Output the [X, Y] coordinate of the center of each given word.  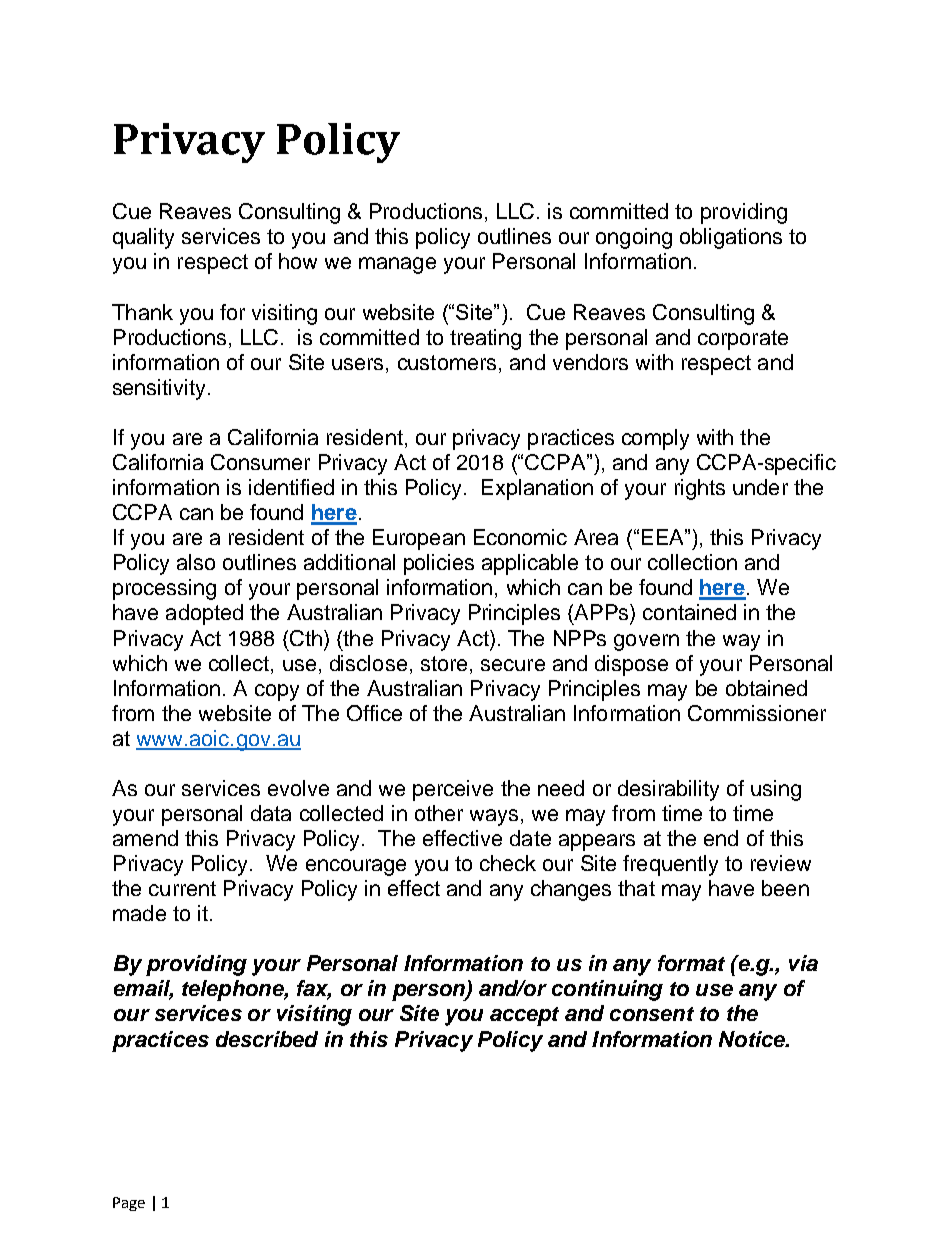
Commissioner [757, 713]
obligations [731, 238]
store [444, 663]
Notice [753, 1039]
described [267, 1039]
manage [397, 265]
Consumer [260, 462]
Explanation [537, 489]
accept [524, 1016]
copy [277, 692]
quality [143, 238]
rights [700, 489]
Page [129, 1204]
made [139, 913]
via [803, 963]
